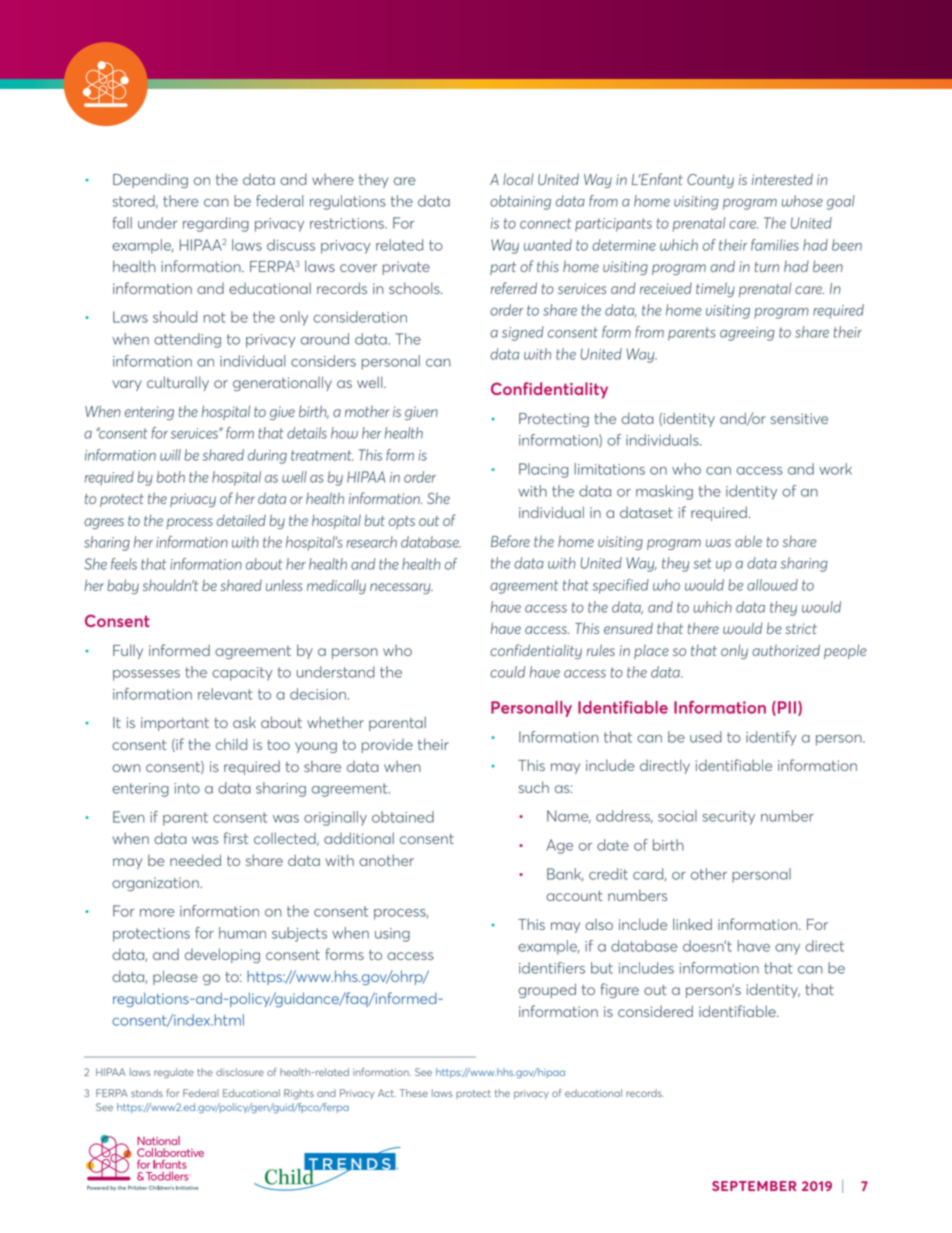 Image resolution: width=952 pixels, height=1233 pixels. Describe the element at coordinates (216, 224) in the screenshot. I see `regarding` at that location.
